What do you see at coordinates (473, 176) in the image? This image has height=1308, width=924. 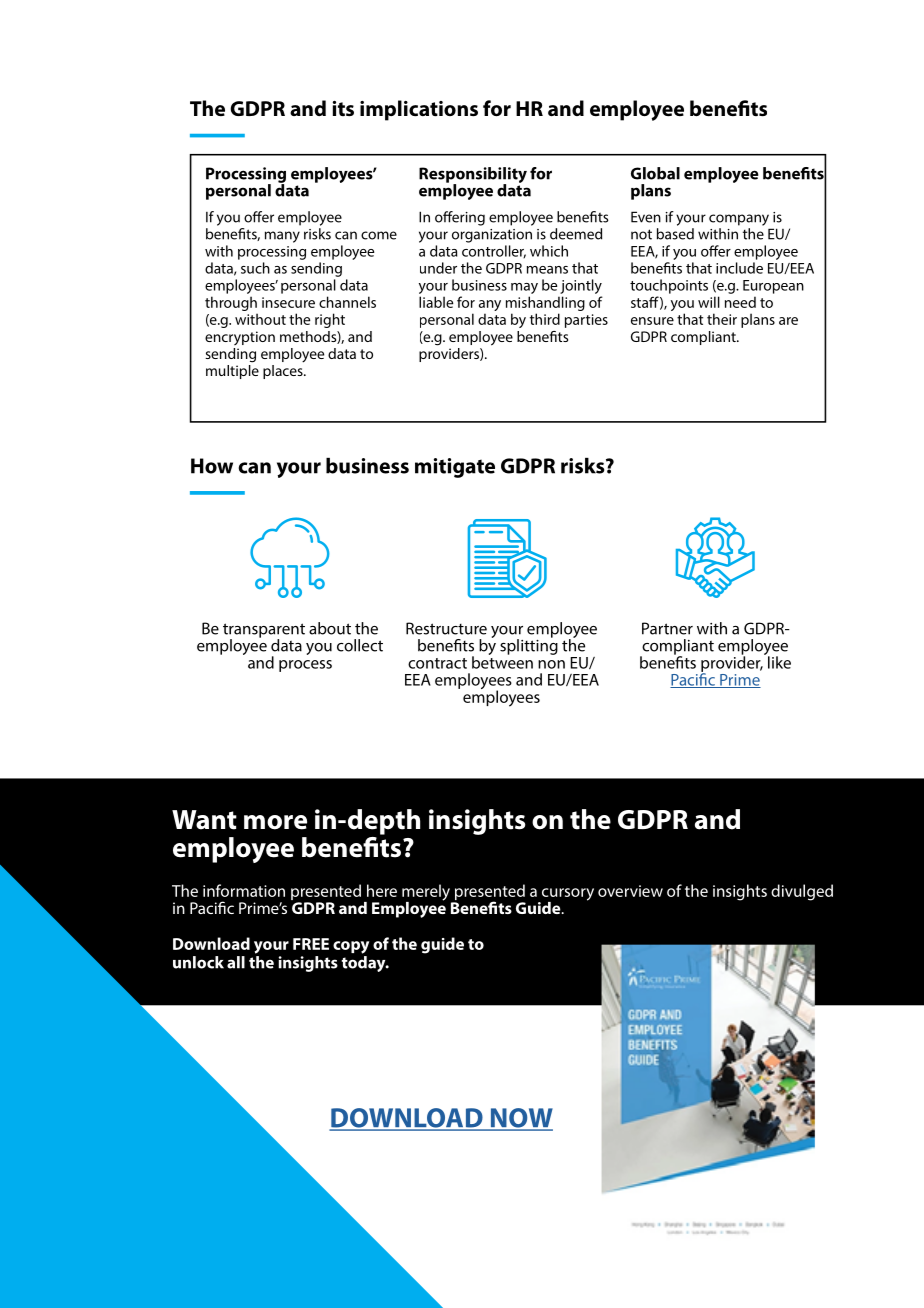 I see `Responsibility` at bounding box center [473, 176].
